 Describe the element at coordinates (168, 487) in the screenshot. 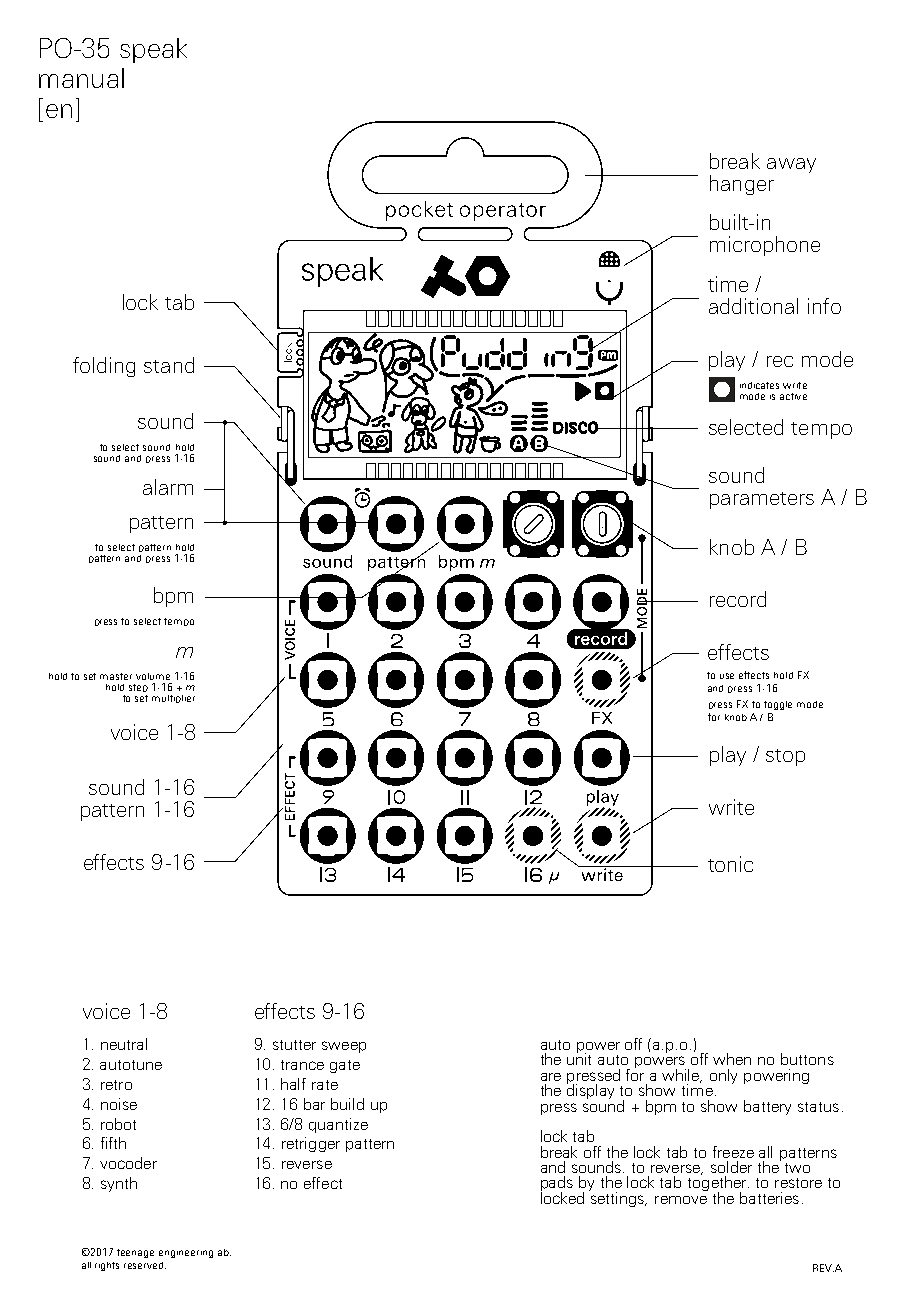

I see `alarm` at that location.
